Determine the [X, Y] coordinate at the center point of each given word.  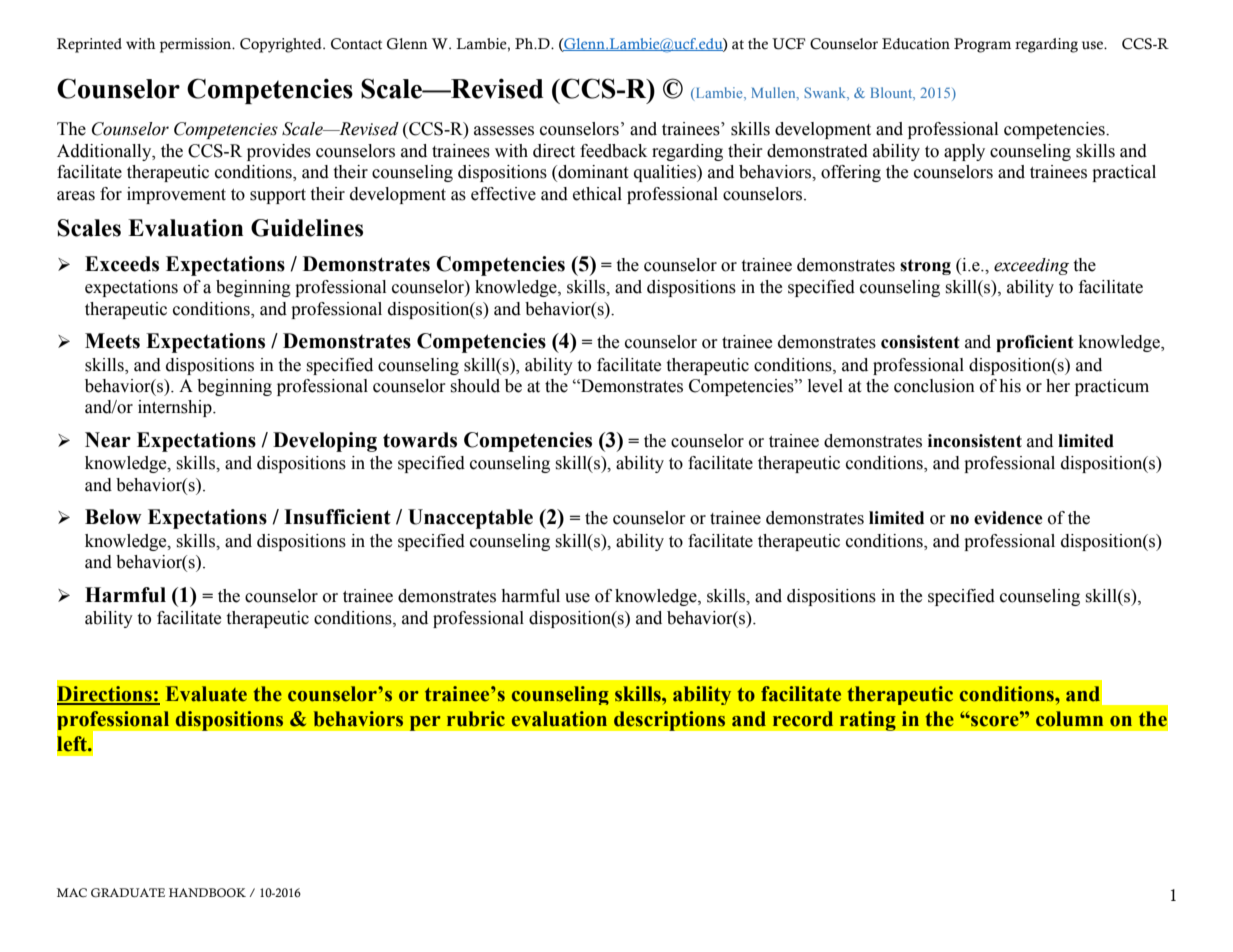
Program [982, 45]
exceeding [1031, 266]
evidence [1008, 518]
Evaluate [206, 694]
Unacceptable [470, 519]
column [1069, 719]
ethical [597, 194]
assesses [504, 131]
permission [197, 45]
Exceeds [122, 264]
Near [108, 440]
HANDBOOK [207, 892]
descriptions [669, 721]
